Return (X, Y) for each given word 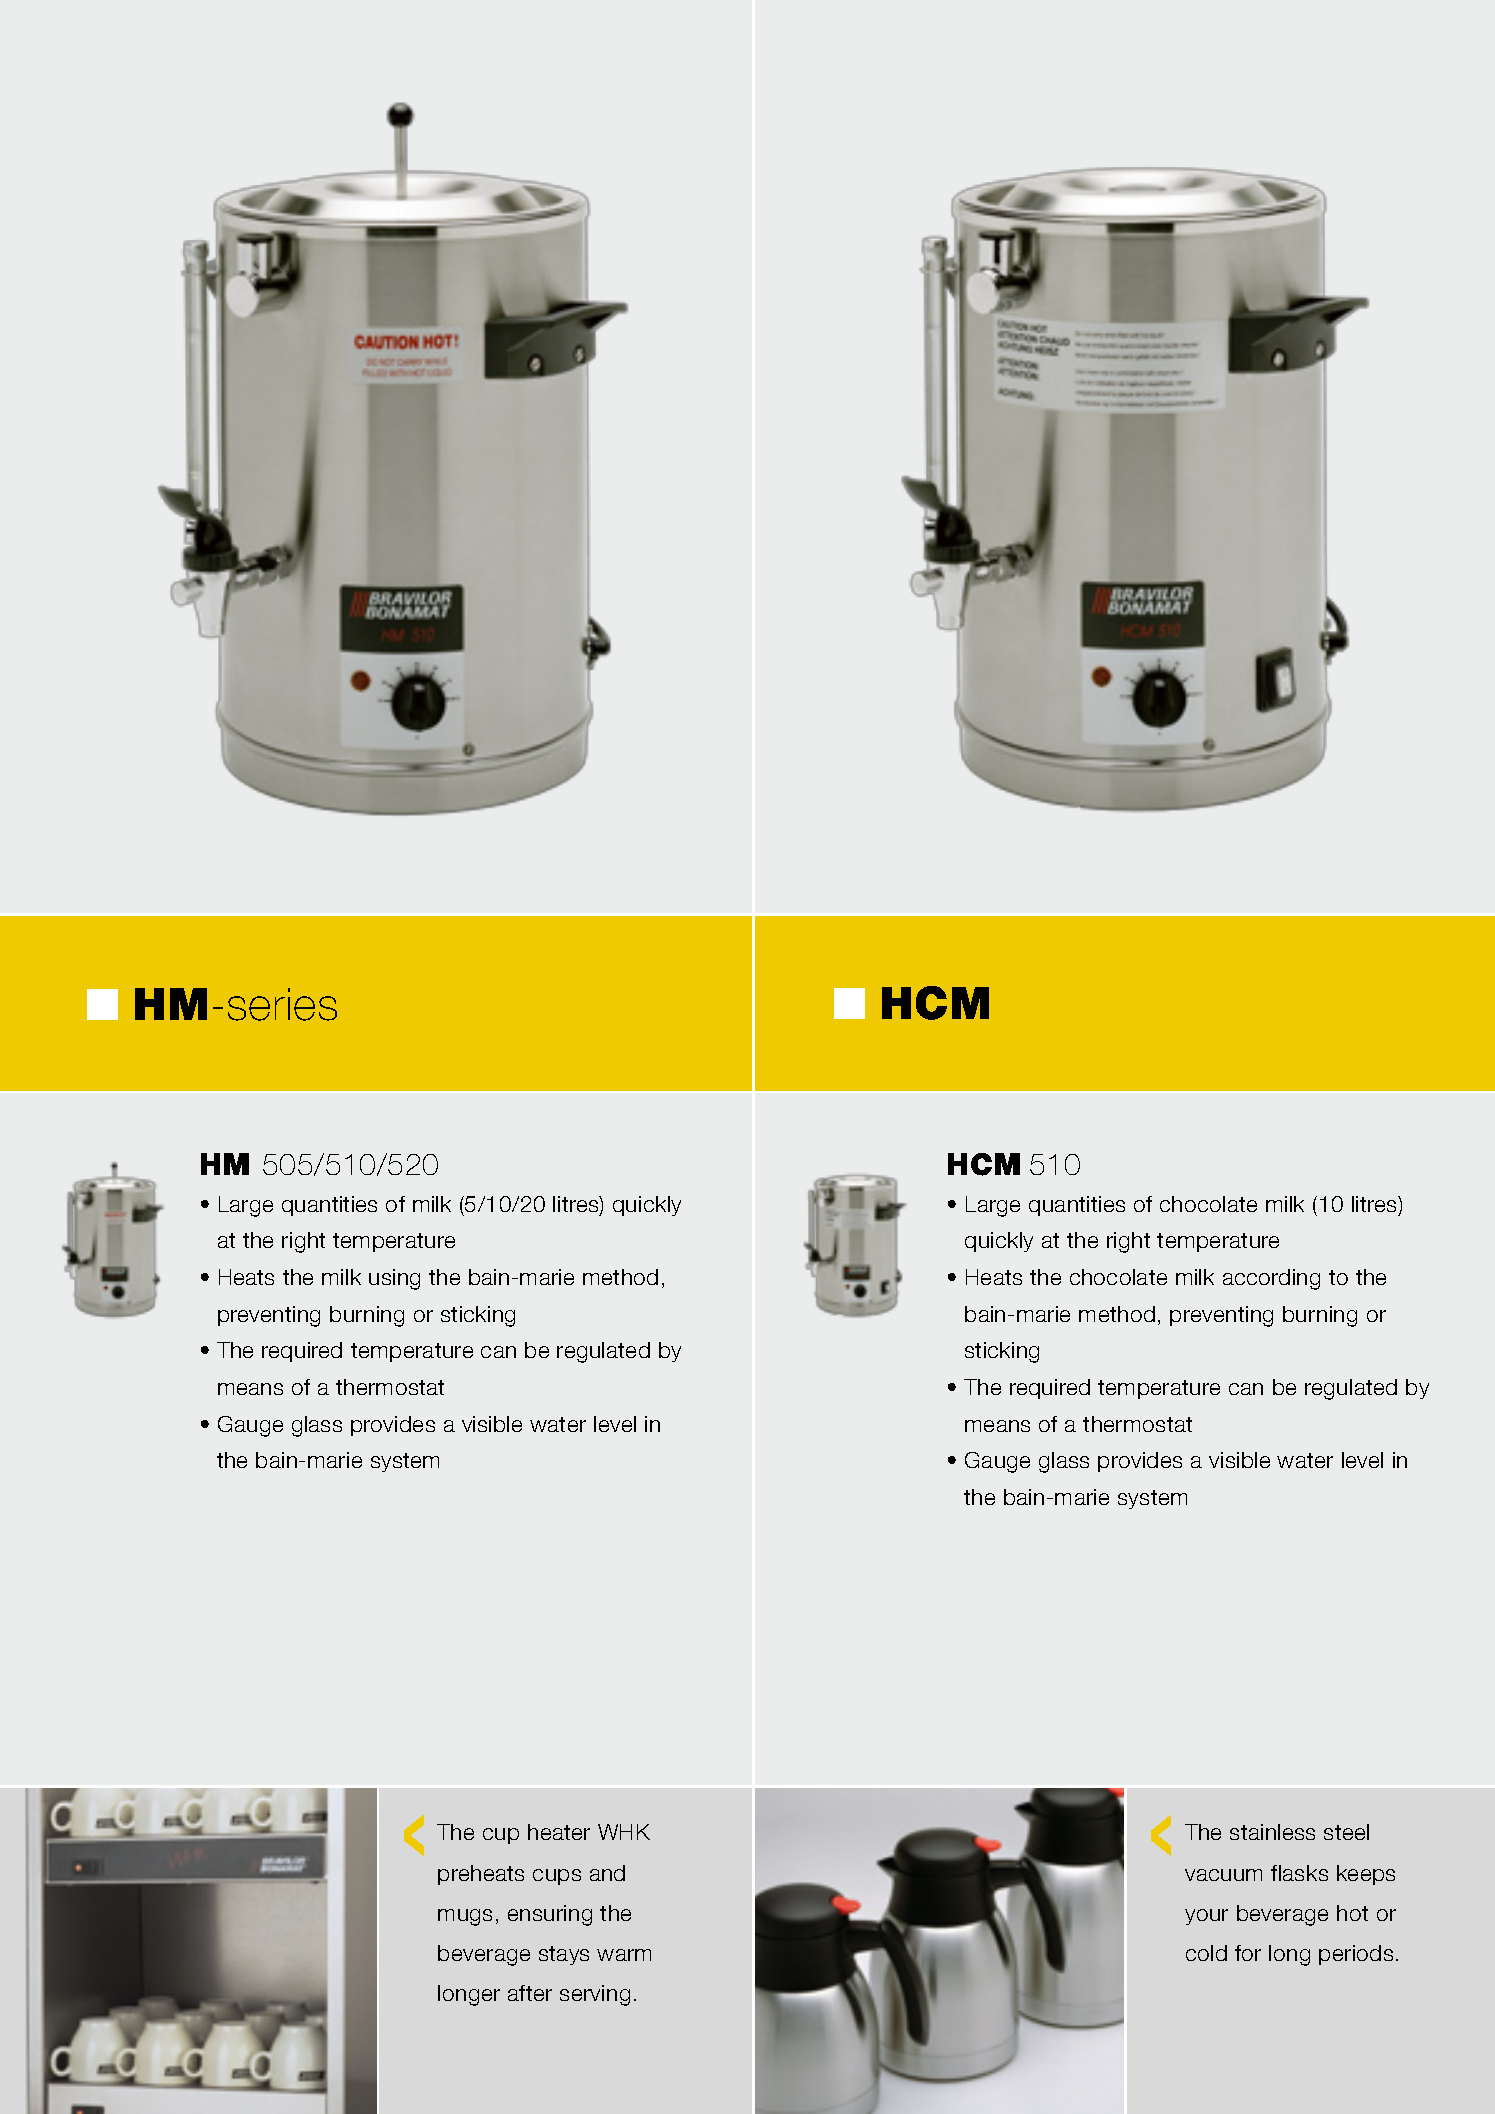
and (607, 1873)
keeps (1366, 1875)
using (394, 1279)
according (1271, 1279)
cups (557, 1877)
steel (1346, 1832)
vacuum (1223, 1875)
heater (559, 1832)
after (530, 1993)
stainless (1272, 1832)
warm (624, 1955)
